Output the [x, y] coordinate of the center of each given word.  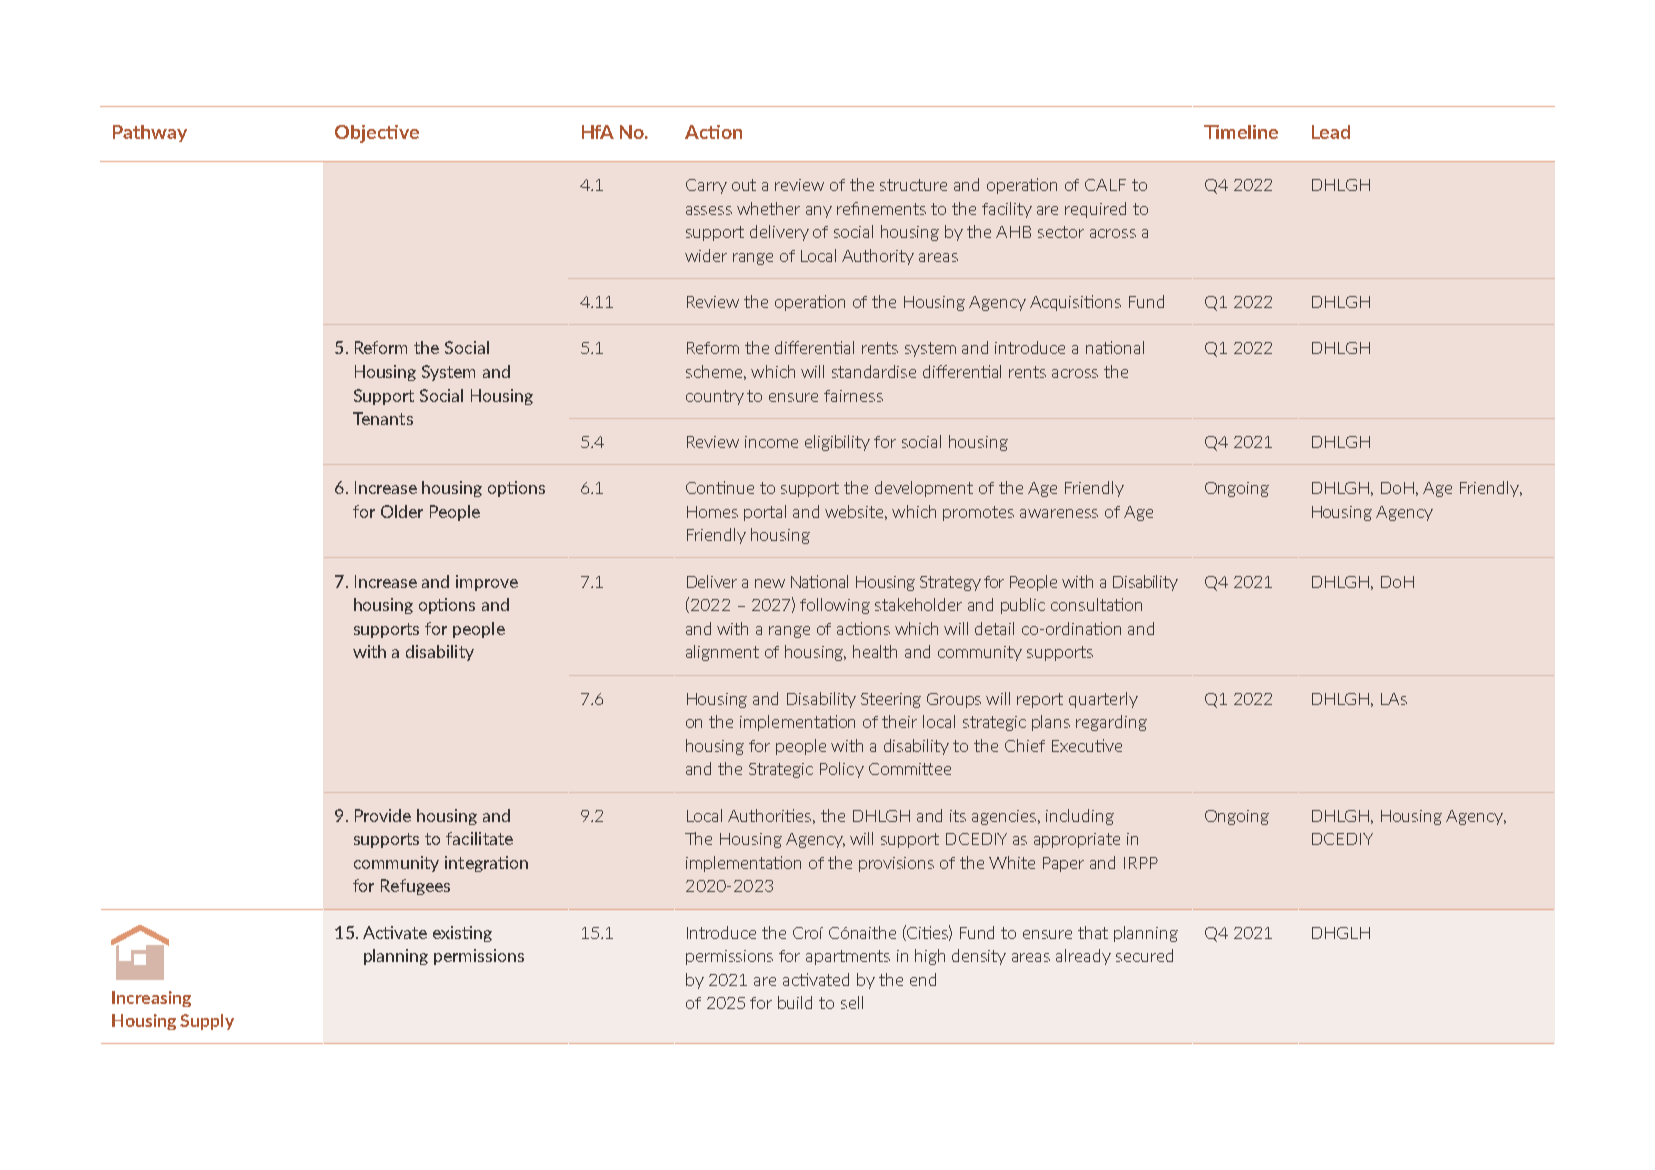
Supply [207, 1022]
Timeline [1241, 132]
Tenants [383, 418]
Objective [377, 134]
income [771, 442]
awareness [1059, 513]
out [744, 185]
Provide [383, 815]
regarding [1111, 723]
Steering [891, 700]
